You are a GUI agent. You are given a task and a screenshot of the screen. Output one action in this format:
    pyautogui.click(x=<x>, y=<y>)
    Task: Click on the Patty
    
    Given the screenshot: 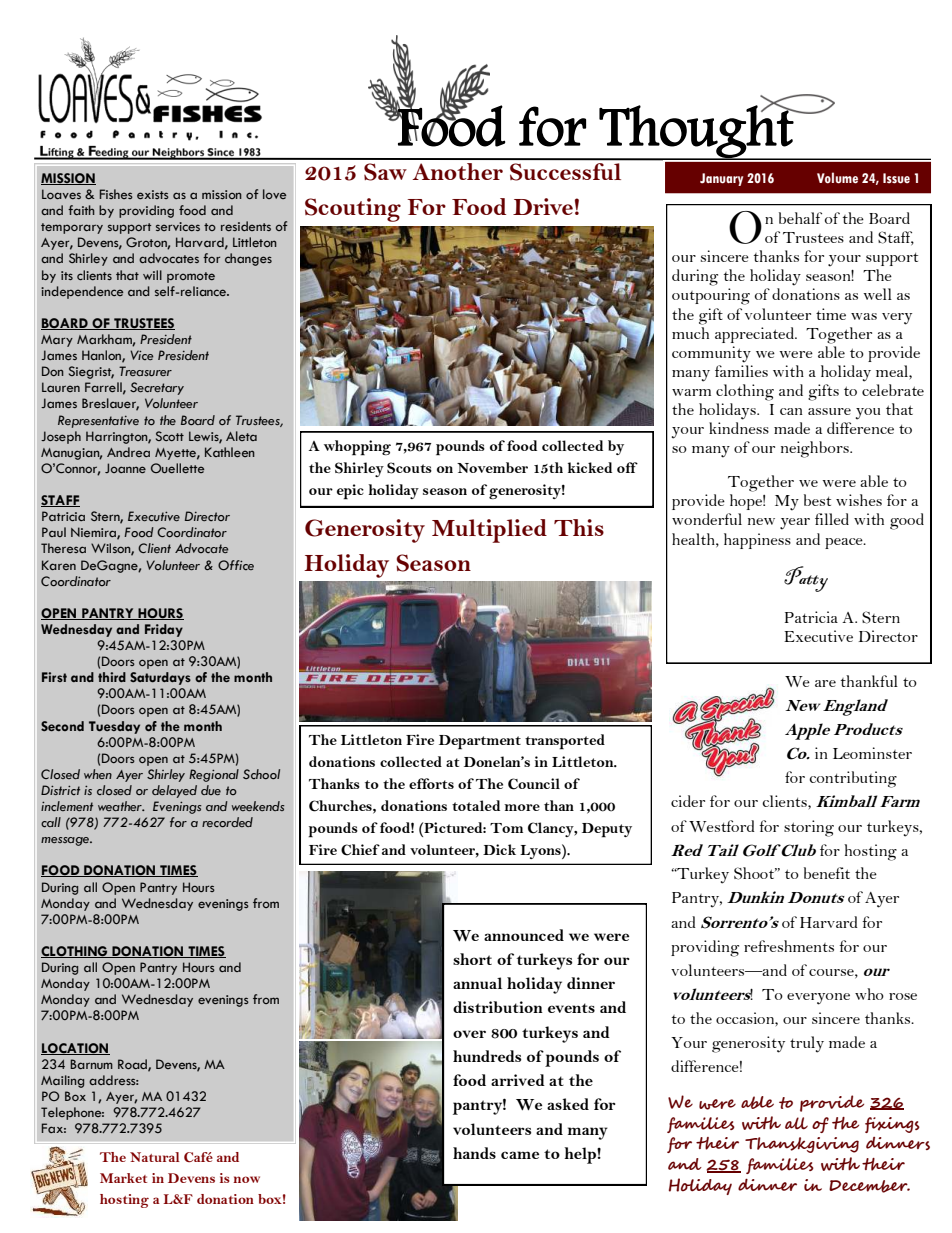 What is the action you would take?
    pyautogui.click(x=806, y=579)
